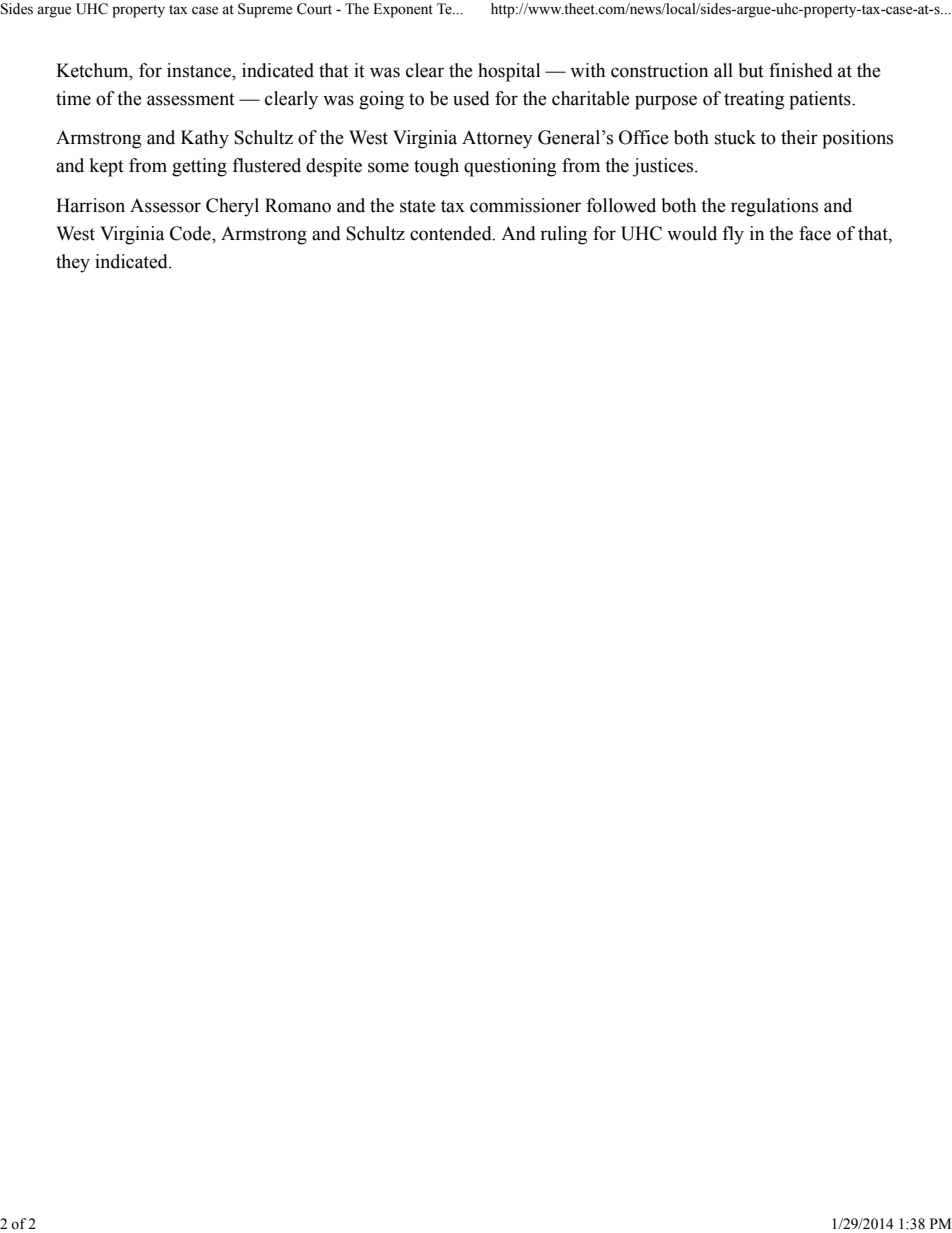 Image resolution: width=952 pixels, height=1233 pixels. What do you see at coordinates (751, 70) in the page?
I see `but` at bounding box center [751, 70].
